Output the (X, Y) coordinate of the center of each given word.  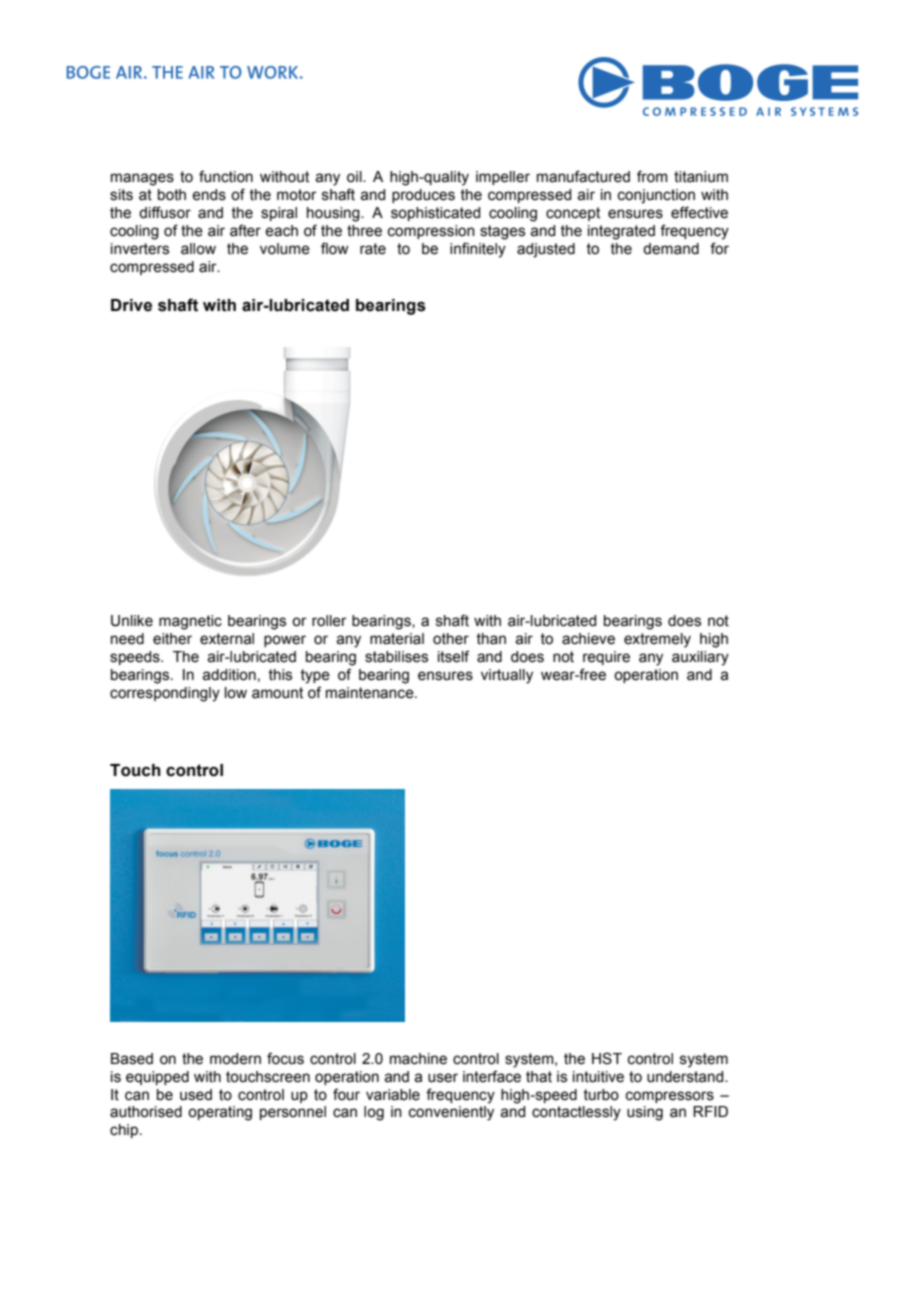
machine (418, 1059)
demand (671, 249)
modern (235, 1059)
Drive (131, 305)
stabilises (396, 657)
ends (209, 195)
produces (423, 196)
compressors (670, 1097)
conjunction (656, 196)
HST (607, 1058)
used (196, 1095)
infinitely (478, 250)
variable (393, 1095)
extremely (657, 640)
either (172, 639)
